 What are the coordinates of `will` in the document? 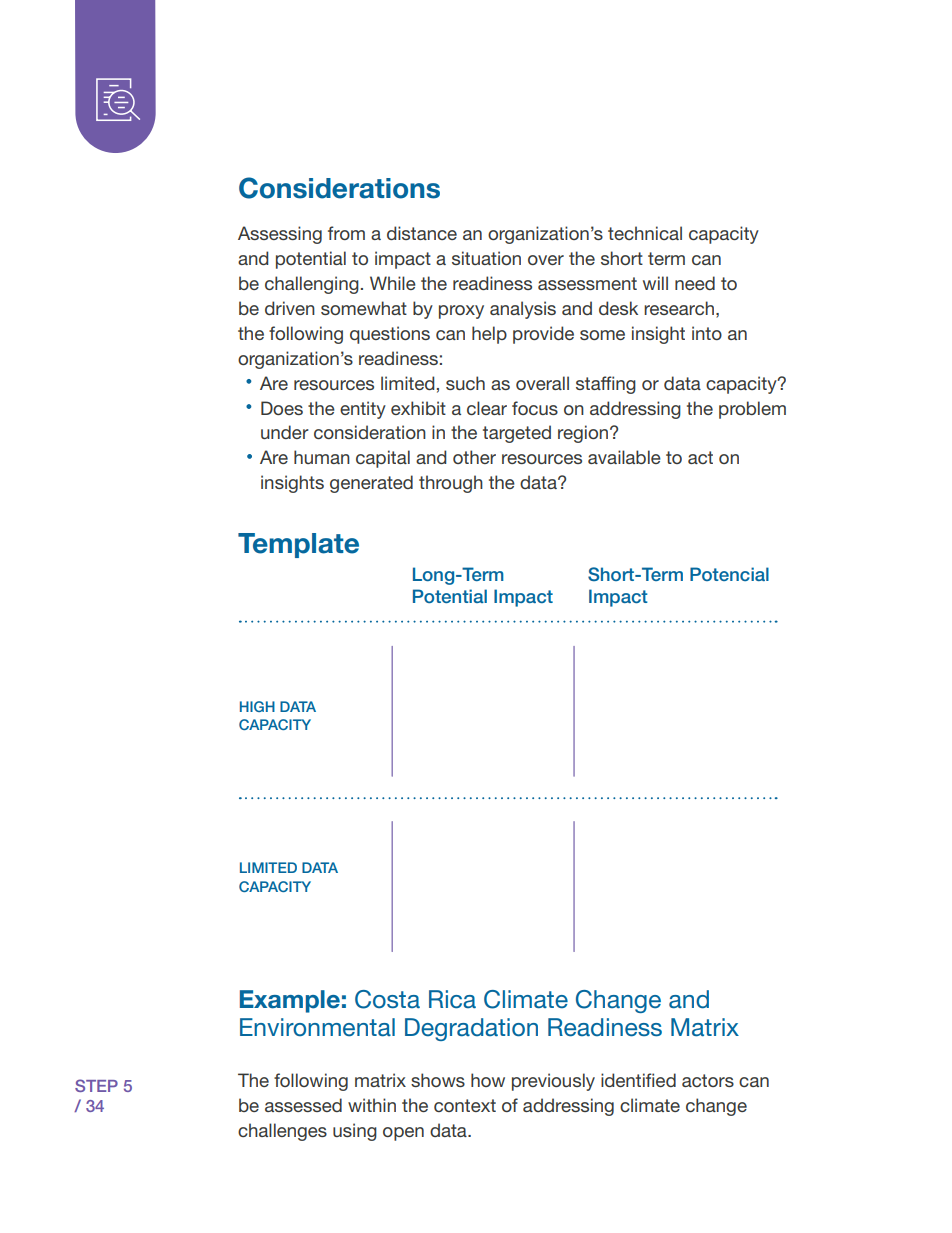 It's located at (655, 283).
